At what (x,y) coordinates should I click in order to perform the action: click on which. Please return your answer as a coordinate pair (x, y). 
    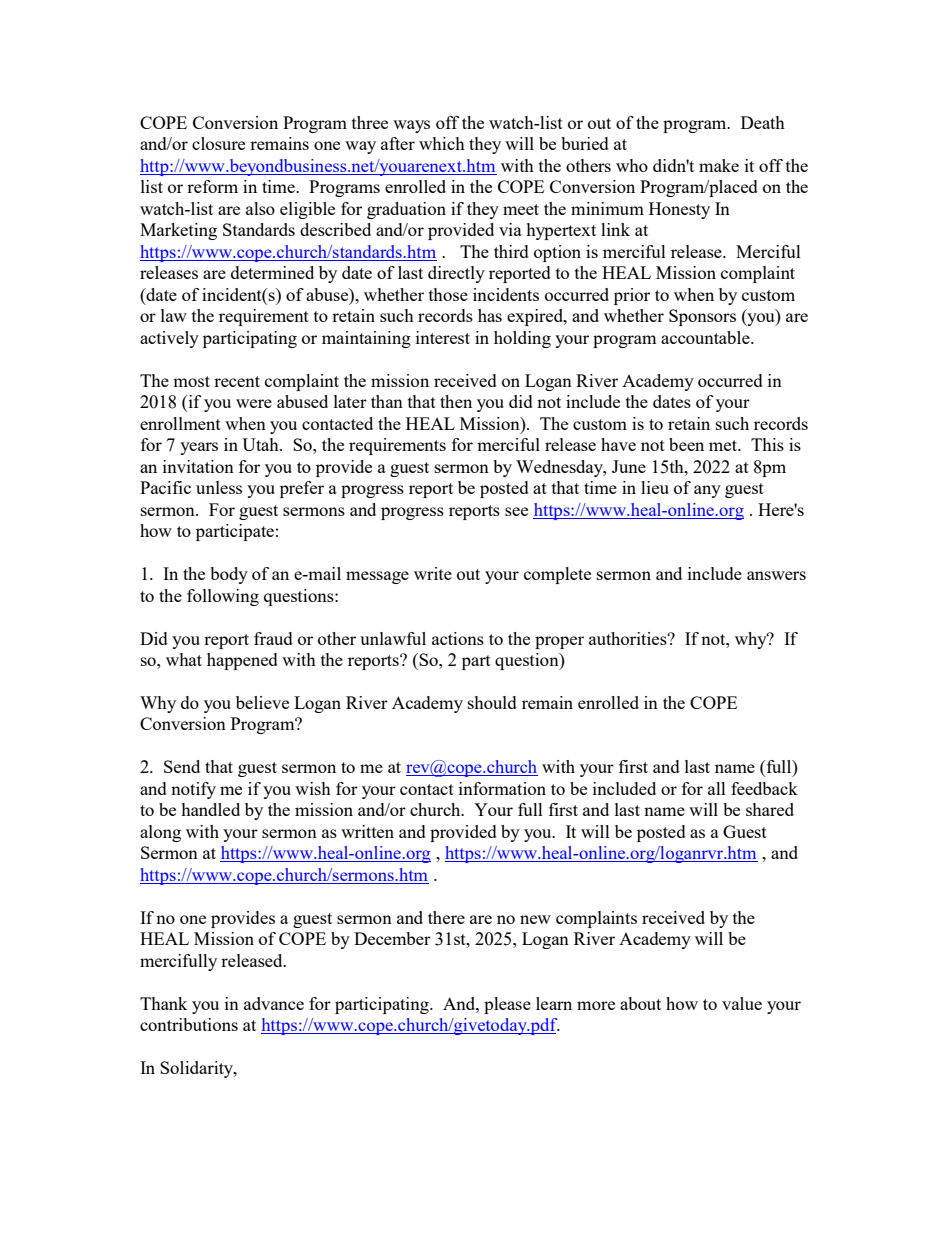
    Looking at the image, I should click on (442, 143).
